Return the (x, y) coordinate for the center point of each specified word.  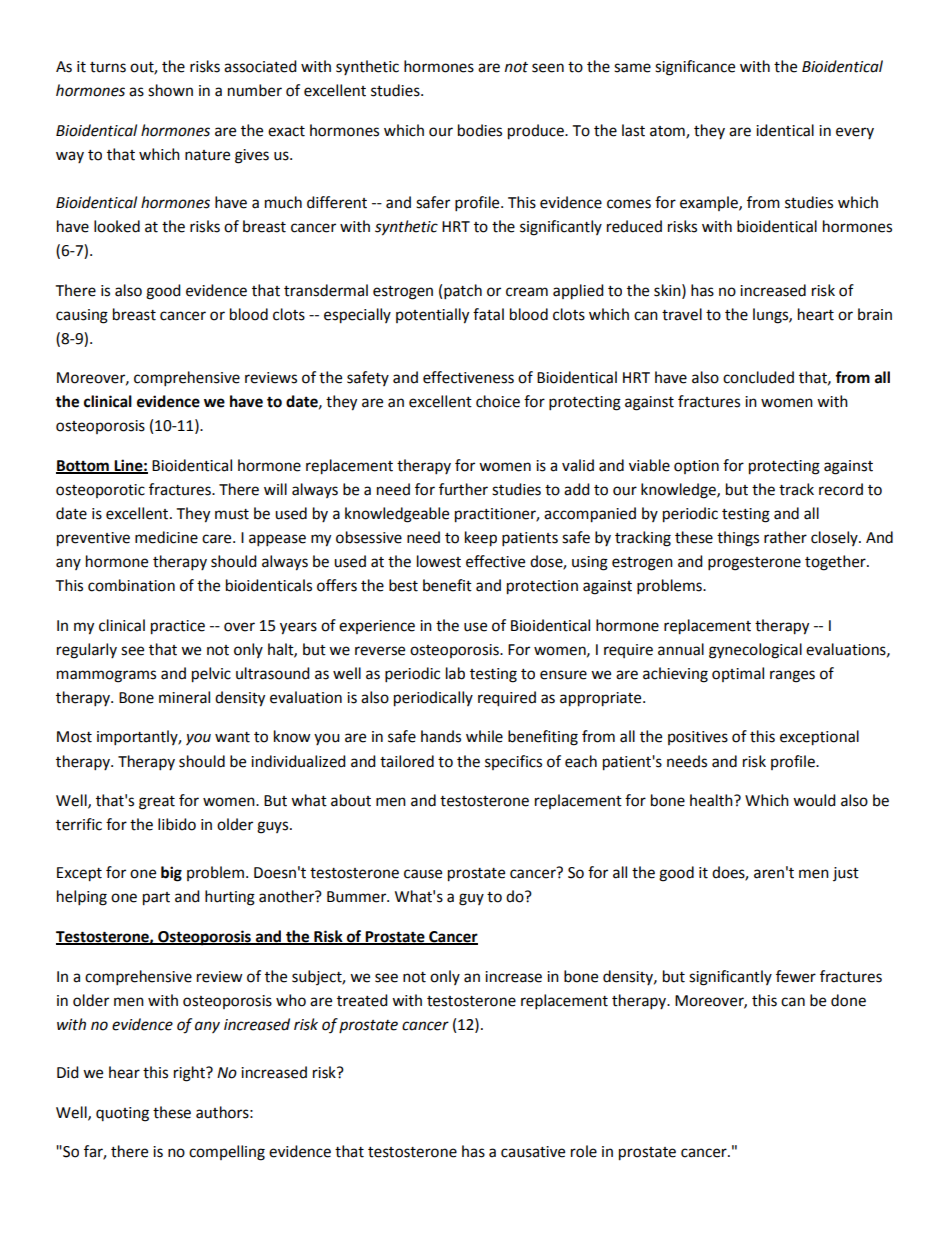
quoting (122, 1114)
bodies (480, 130)
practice (178, 627)
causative (533, 1152)
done (848, 1000)
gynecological (755, 651)
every (855, 133)
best (403, 585)
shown (170, 90)
